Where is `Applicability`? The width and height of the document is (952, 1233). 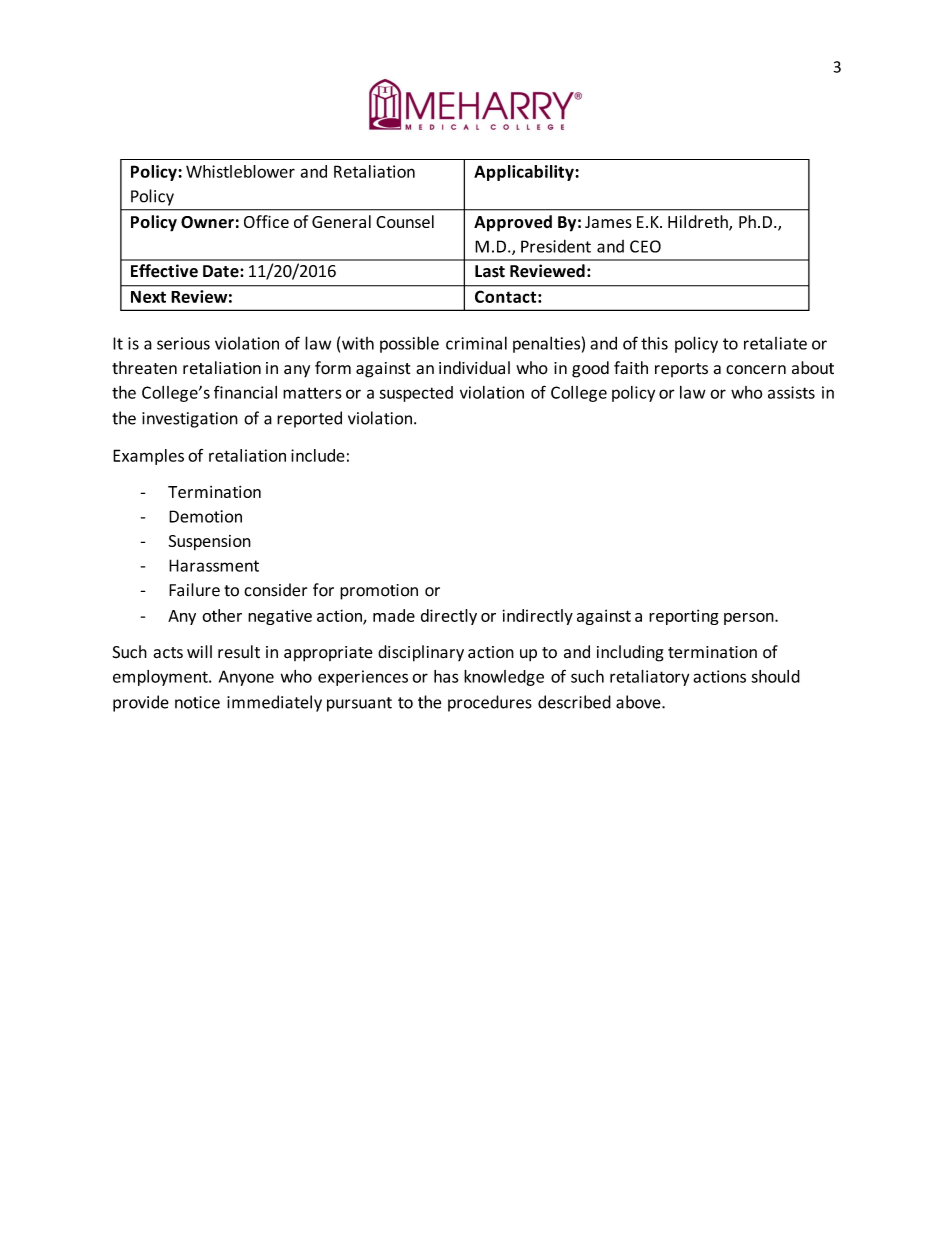 Applicability is located at coordinates (525, 173).
